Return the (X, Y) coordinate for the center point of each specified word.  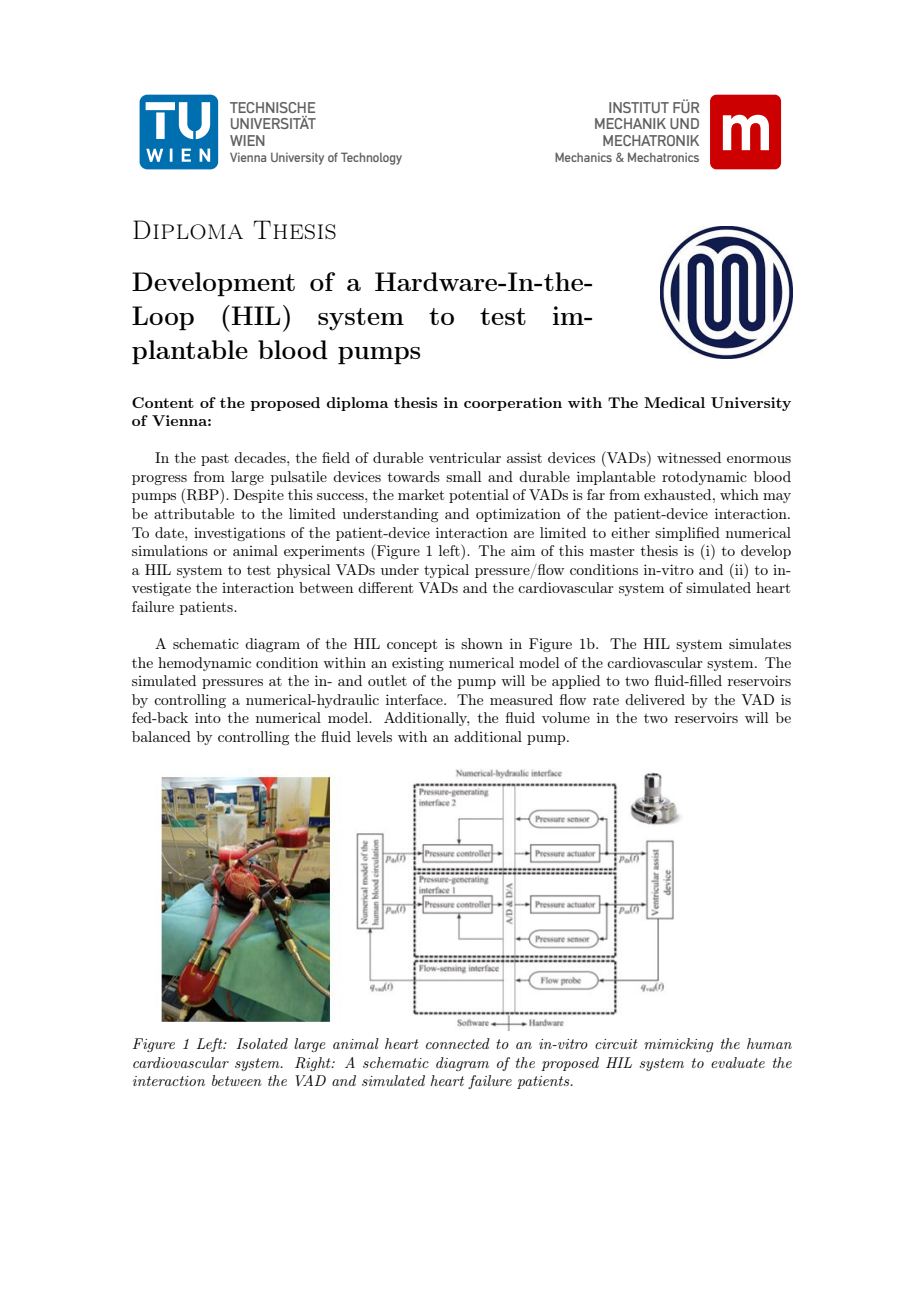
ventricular (465, 457)
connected (458, 1043)
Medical (674, 402)
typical (446, 571)
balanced (161, 736)
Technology (371, 158)
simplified (687, 534)
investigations (239, 534)
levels (374, 736)
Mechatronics (663, 157)
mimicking (678, 1045)
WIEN (247, 140)
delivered (655, 699)
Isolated (262, 1043)
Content (163, 402)
